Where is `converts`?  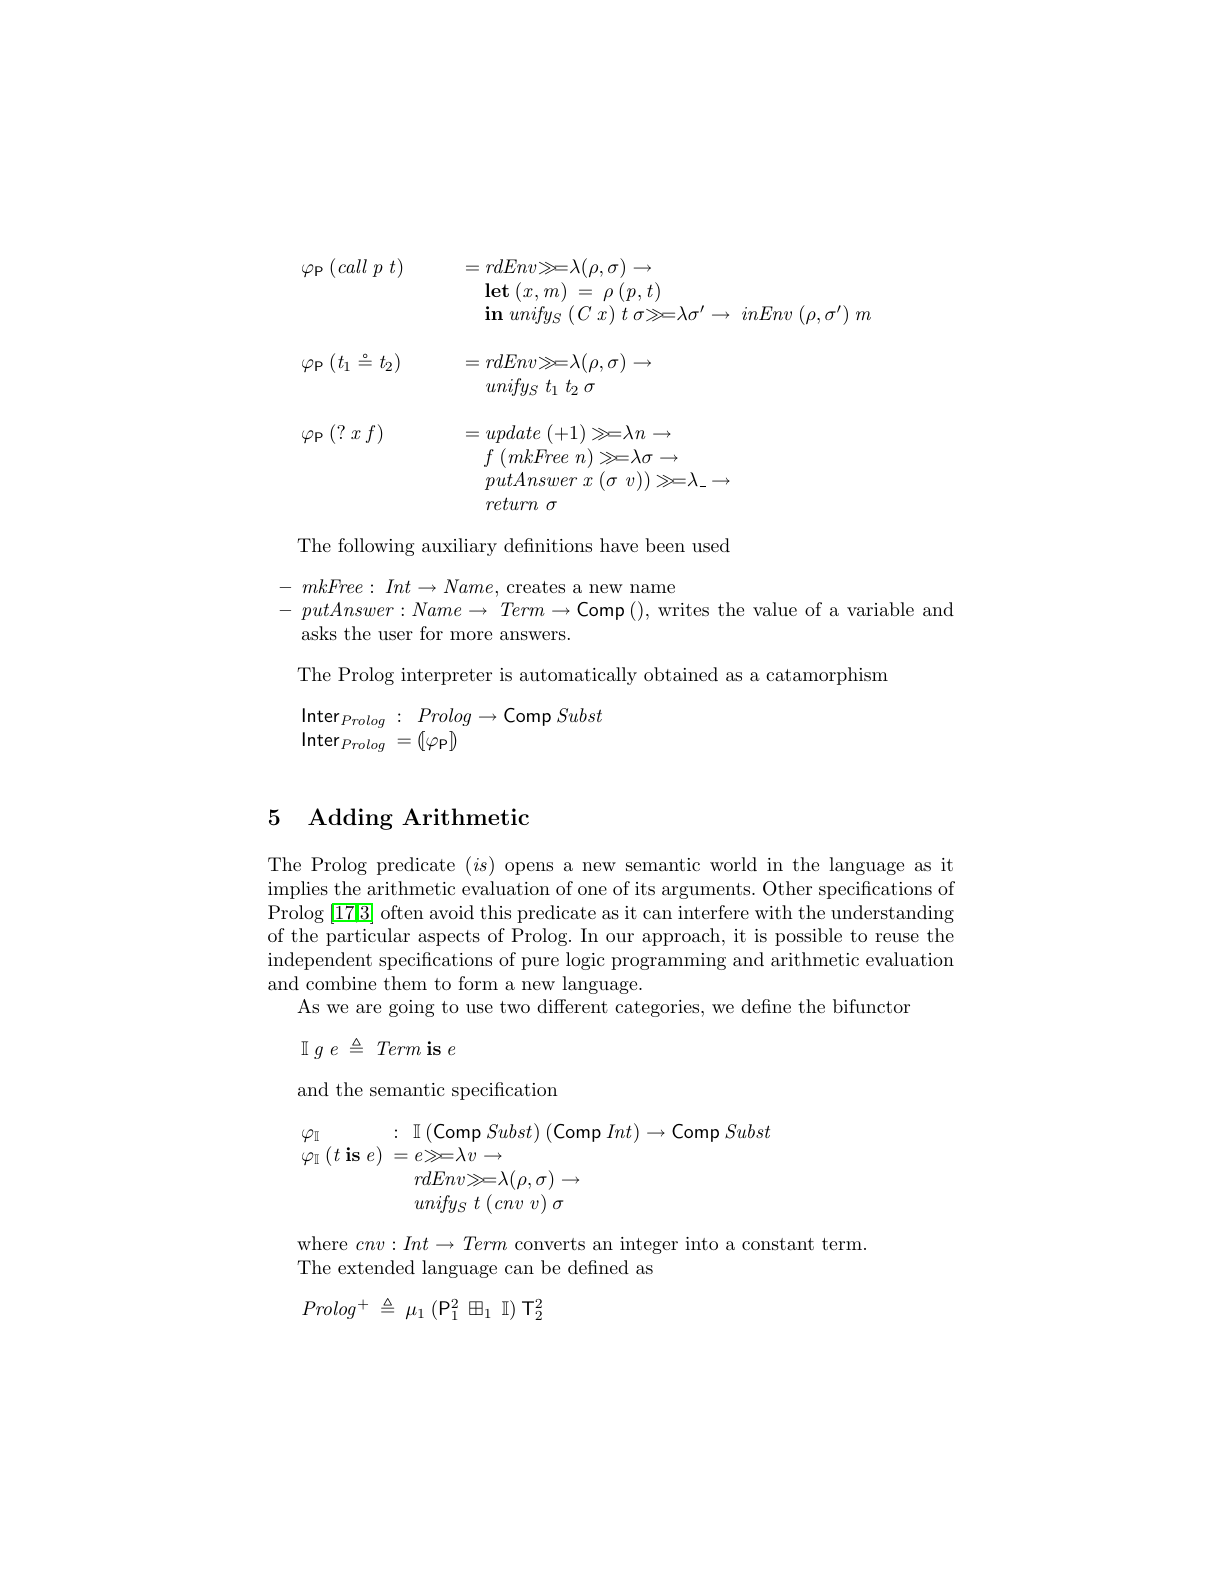
converts is located at coordinates (550, 1244).
